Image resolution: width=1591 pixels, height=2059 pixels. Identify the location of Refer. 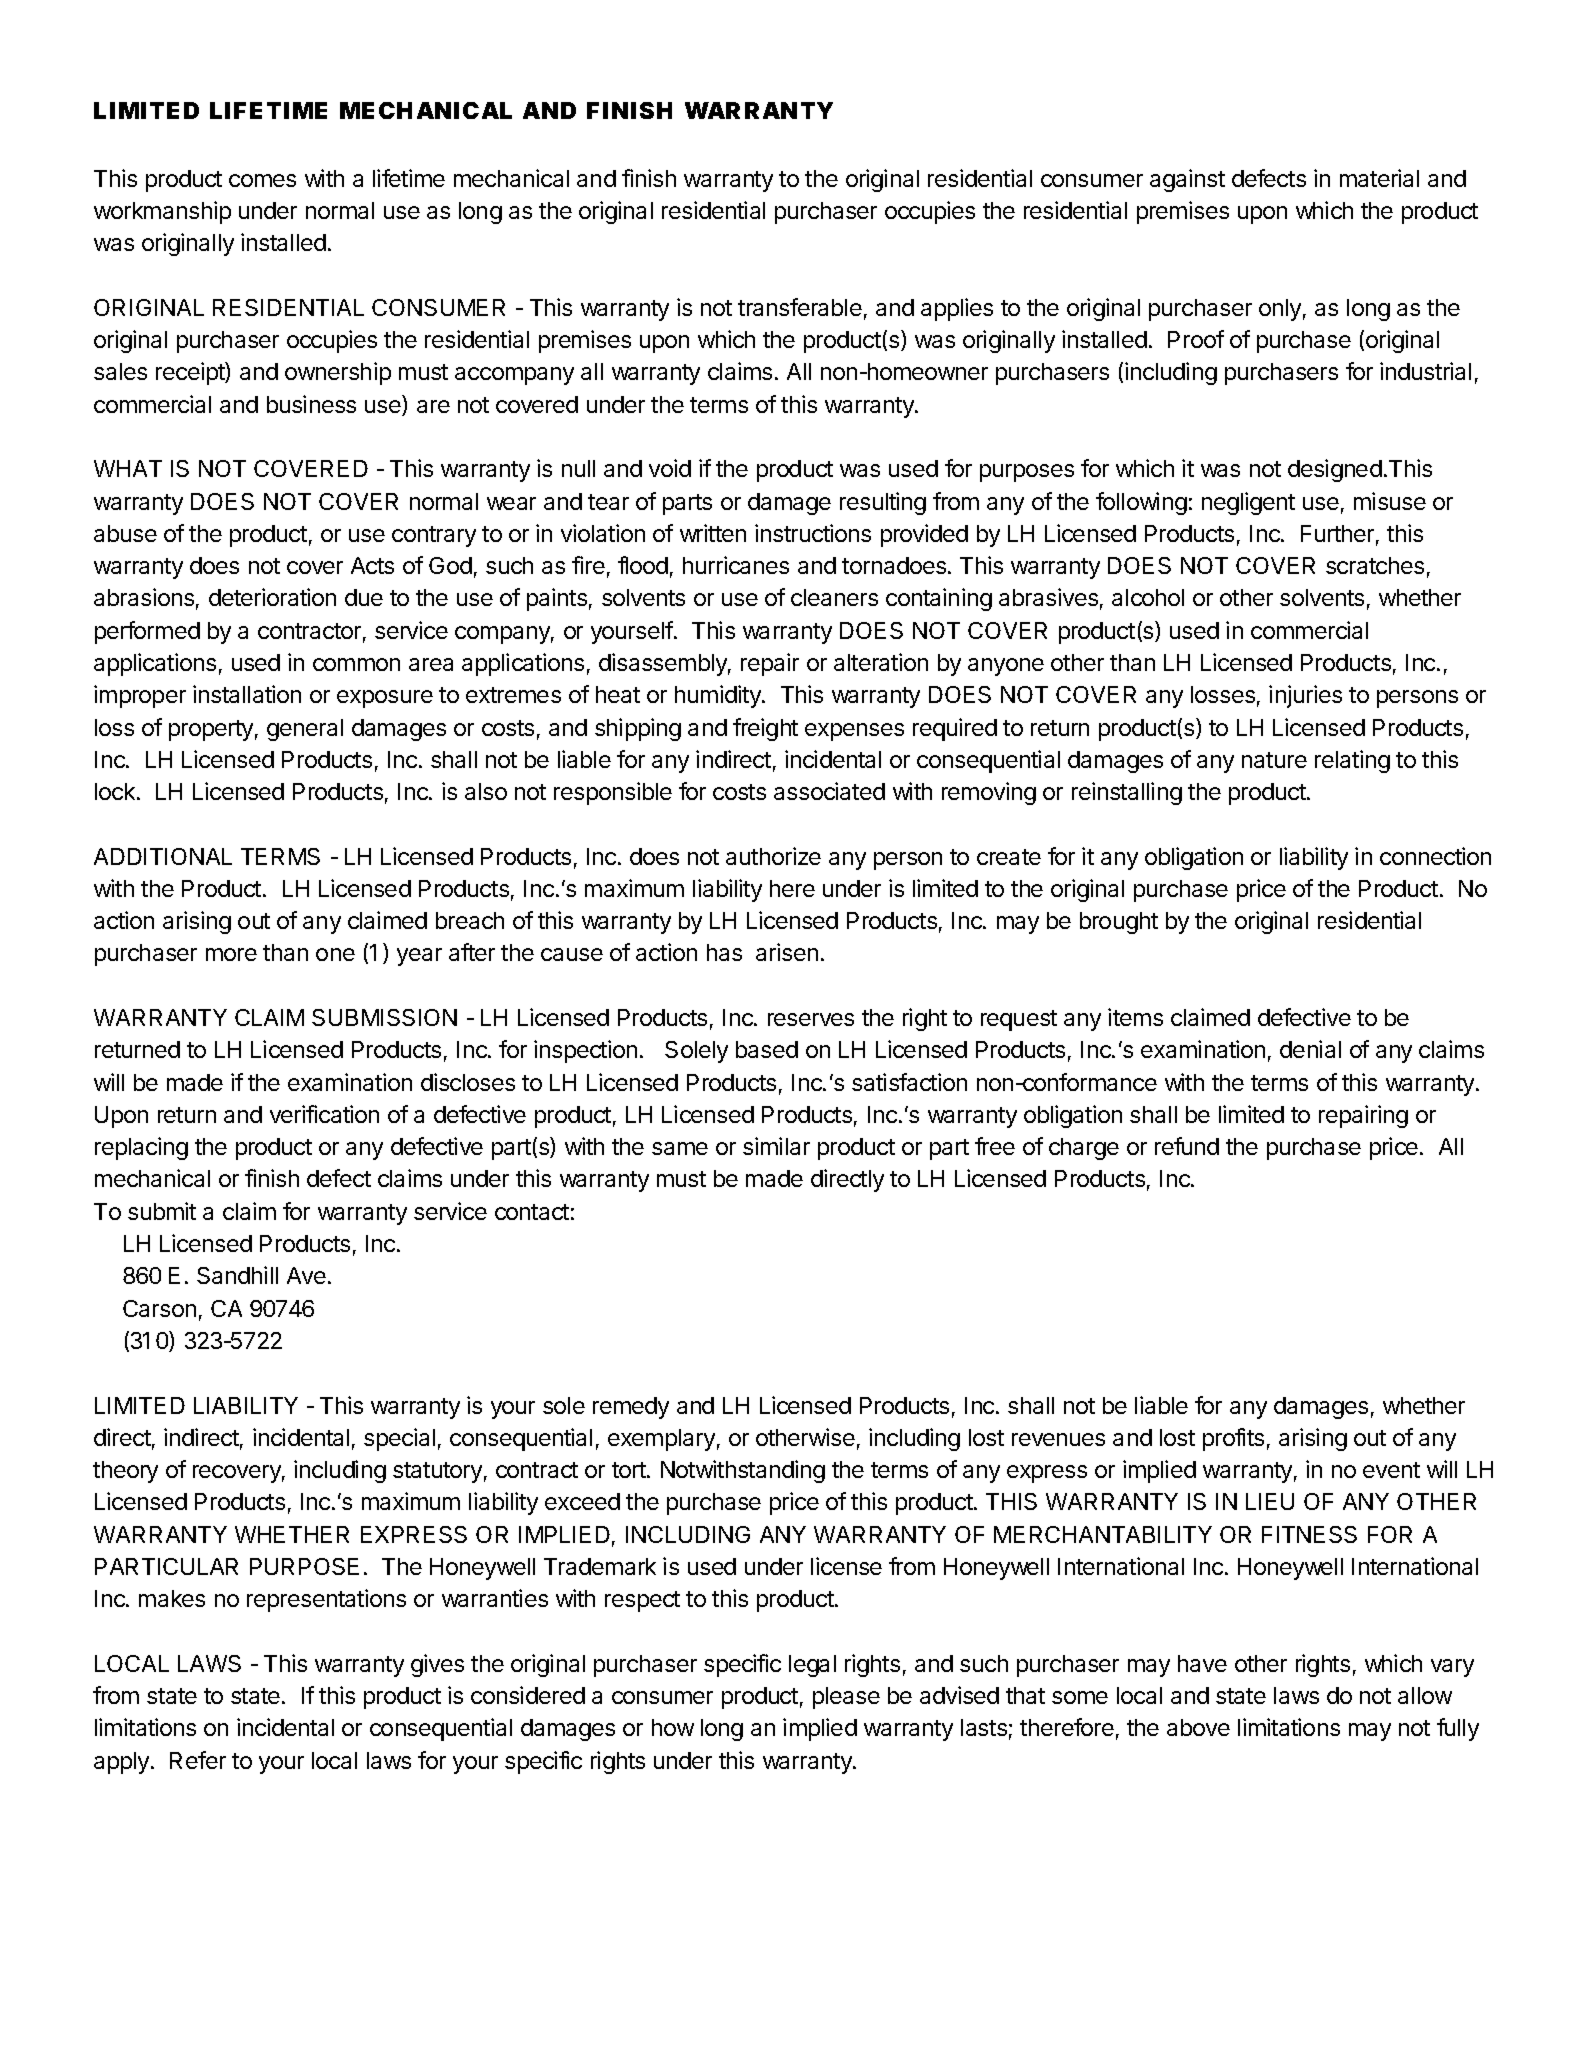
(198, 1760).
